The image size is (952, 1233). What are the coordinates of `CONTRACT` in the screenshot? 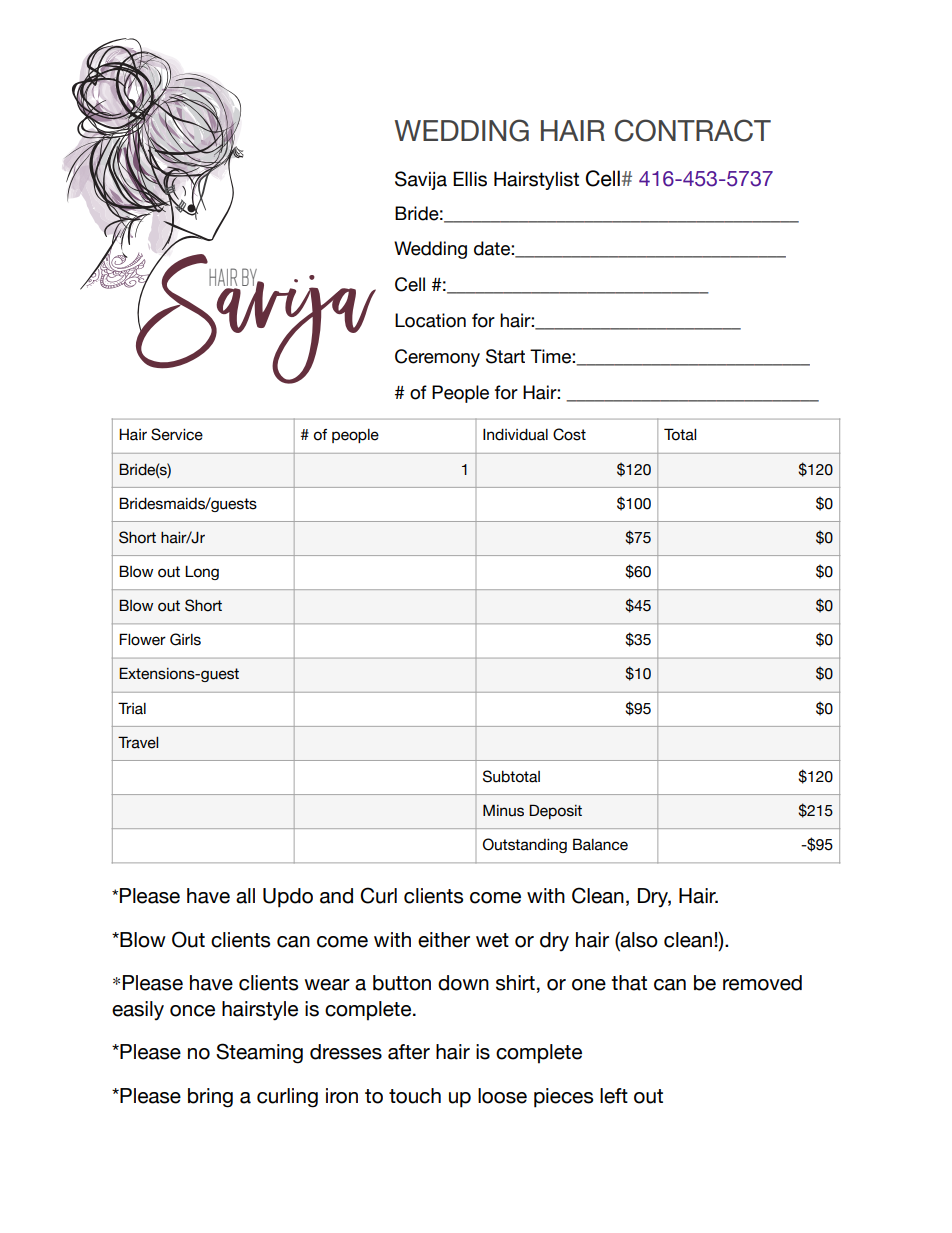 It's located at (693, 130).
